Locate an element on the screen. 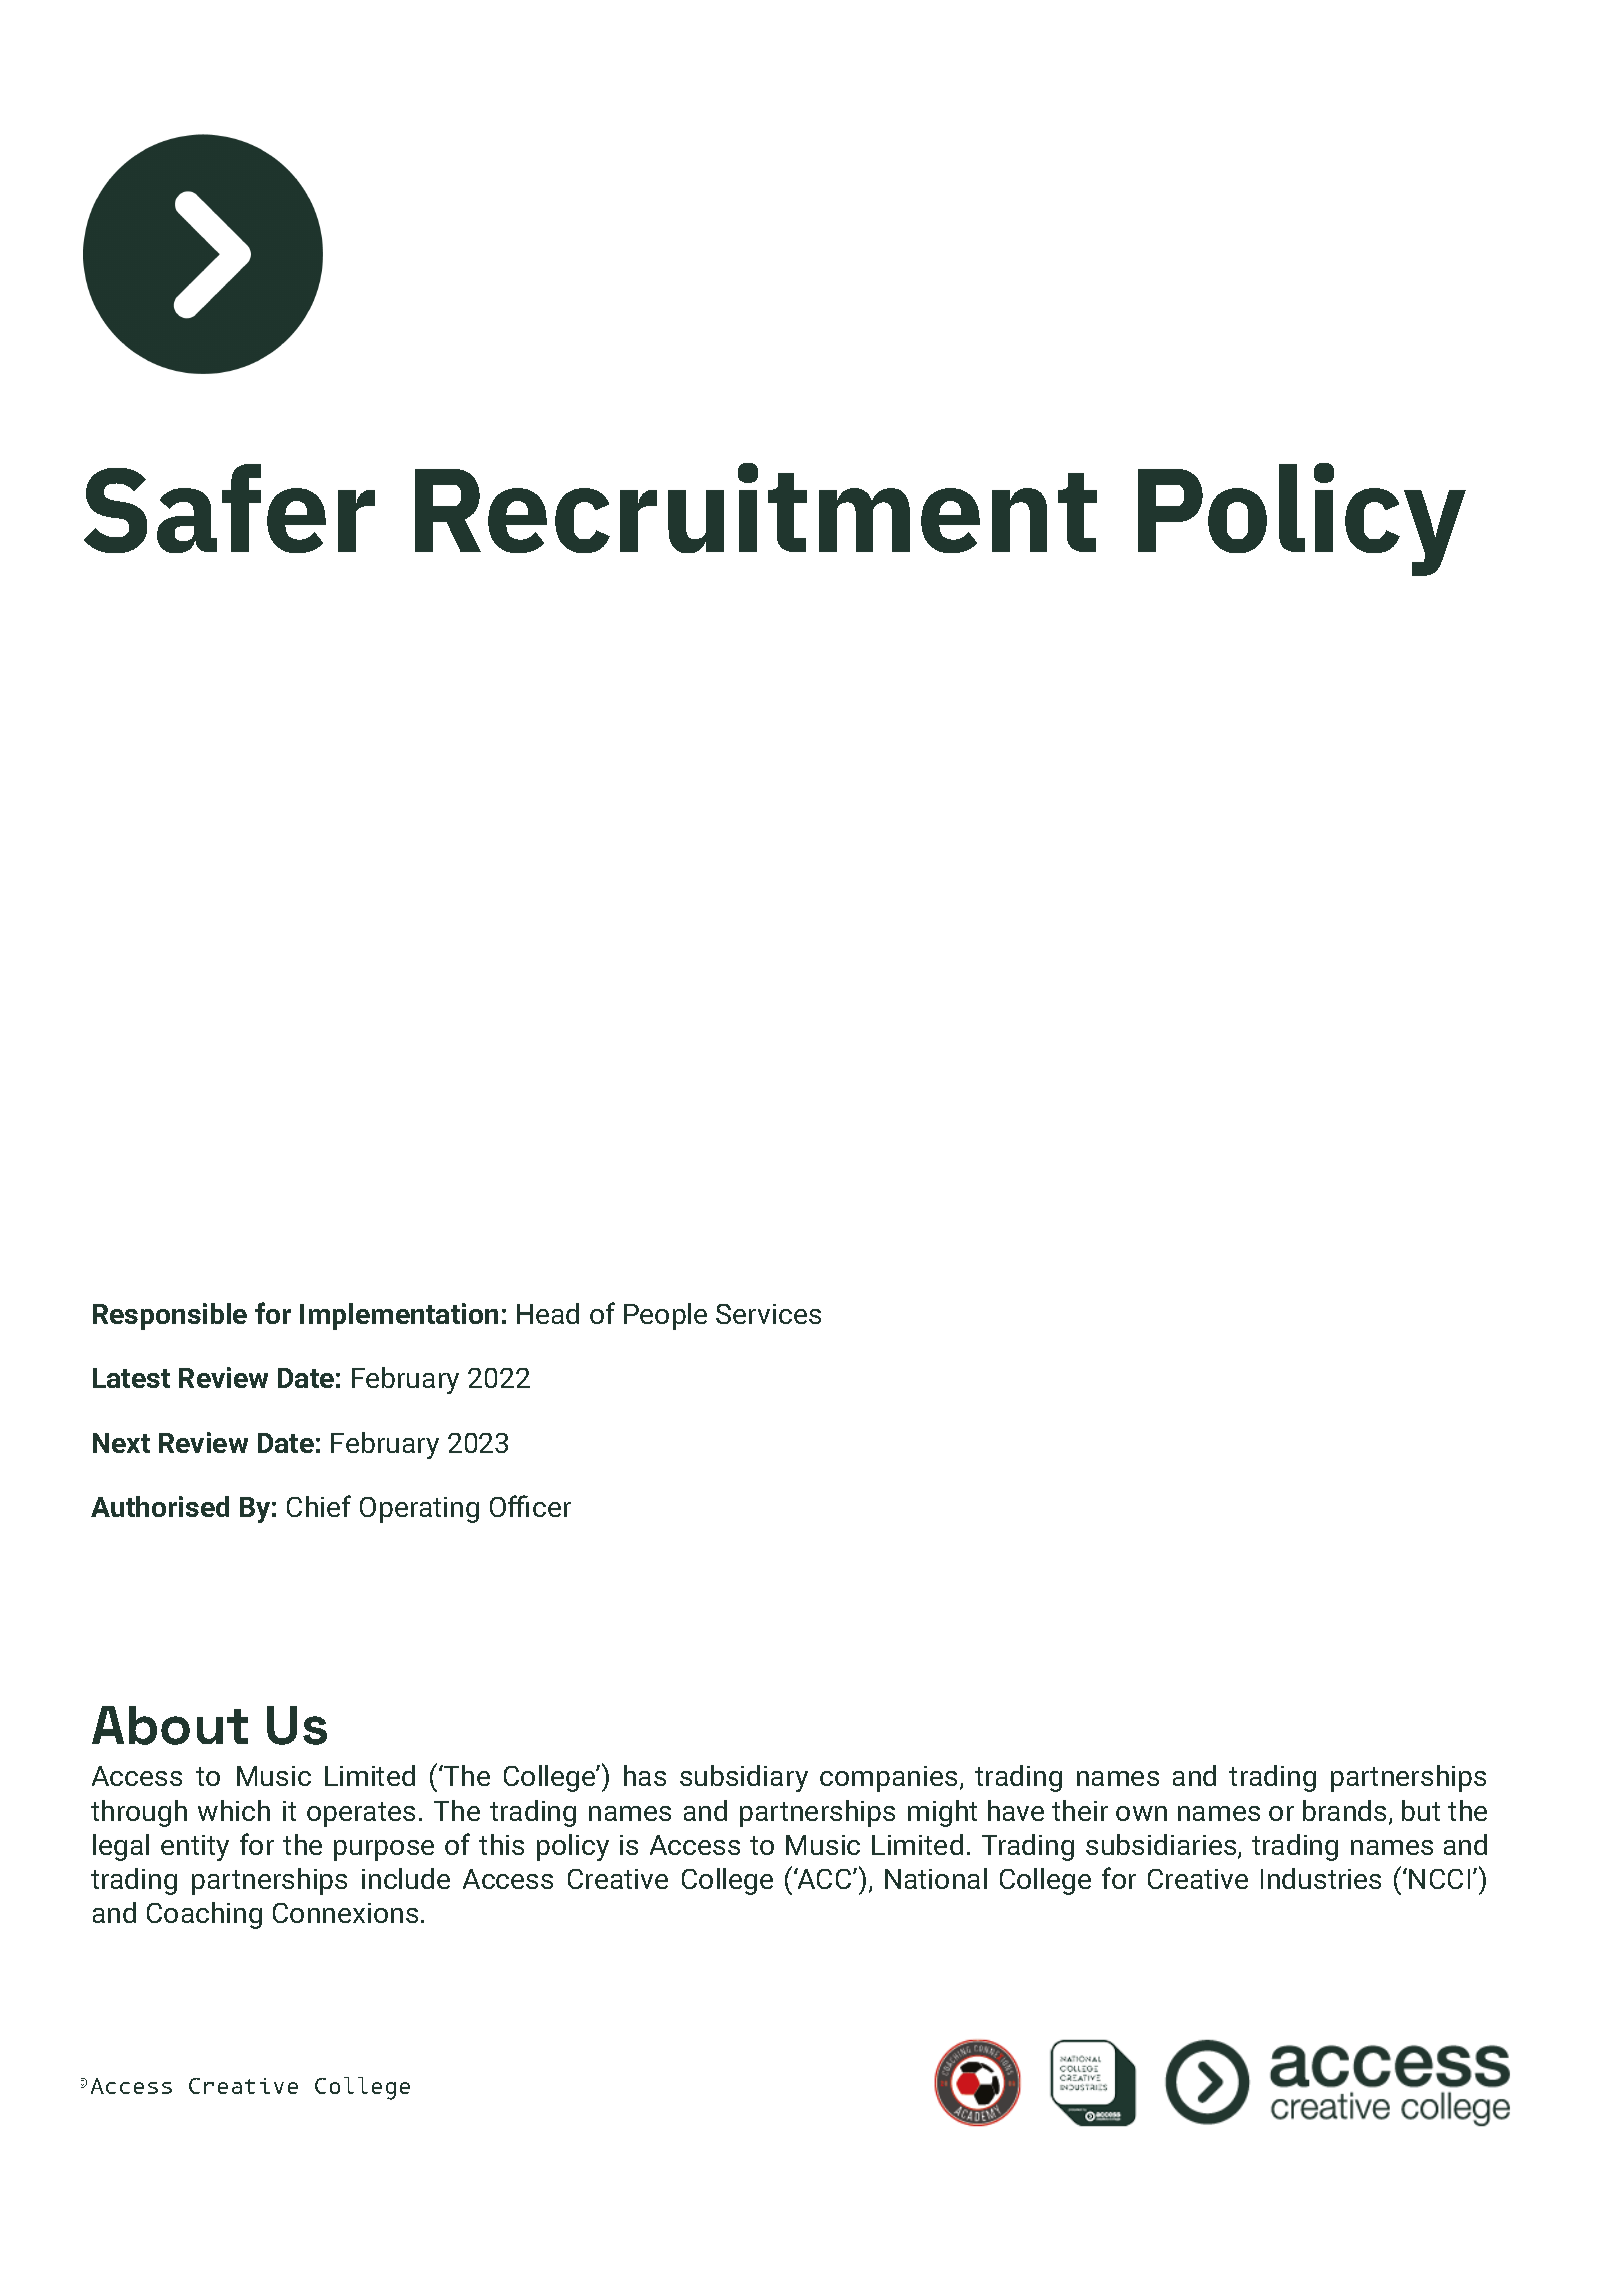  Industries is located at coordinates (1321, 1878).
